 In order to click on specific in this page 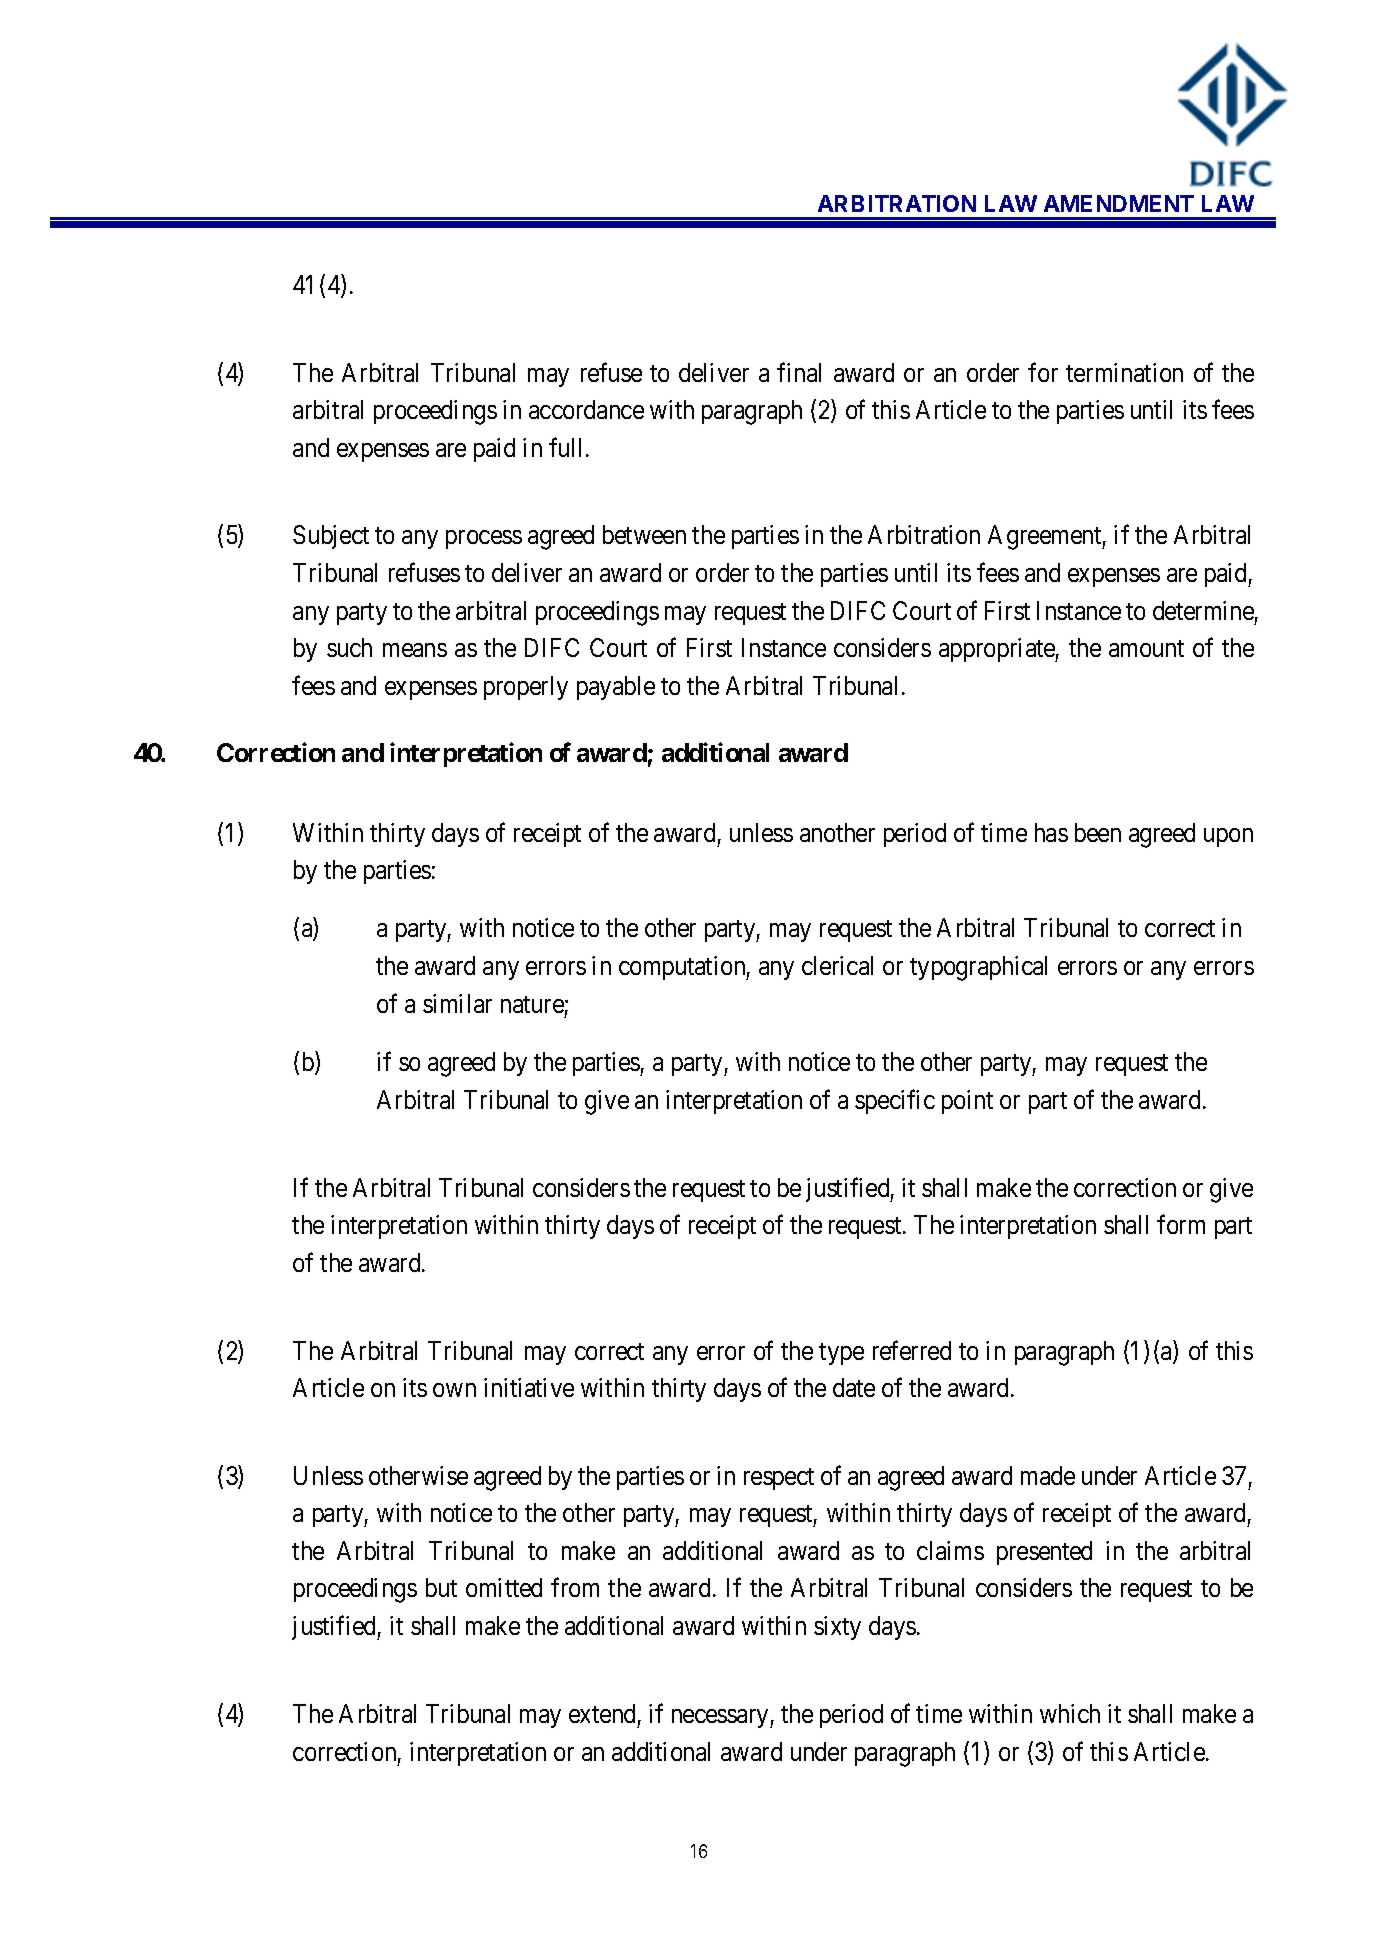, I will do `click(895, 1101)`.
